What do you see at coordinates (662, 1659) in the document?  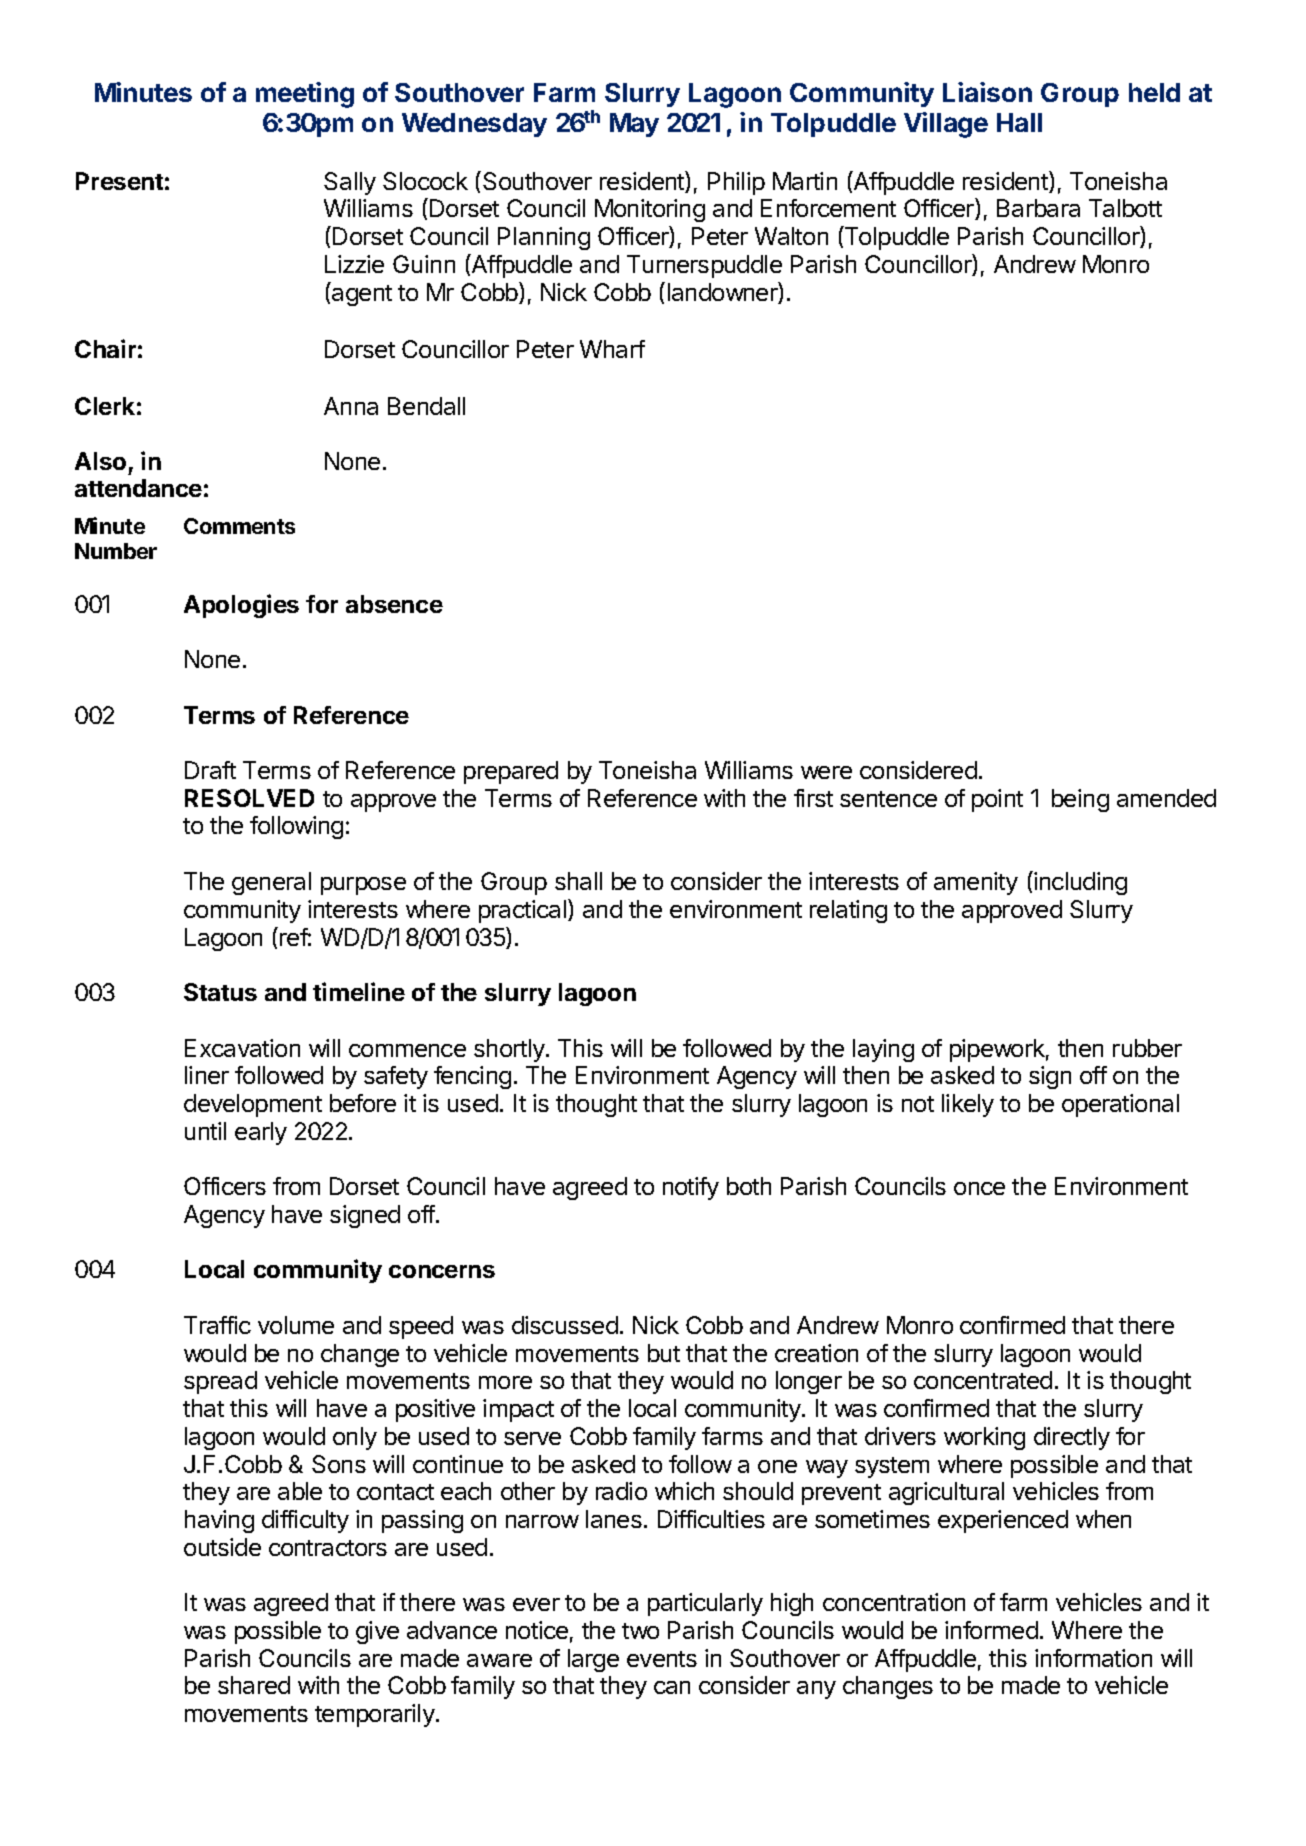 I see `events` at bounding box center [662, 1659].
